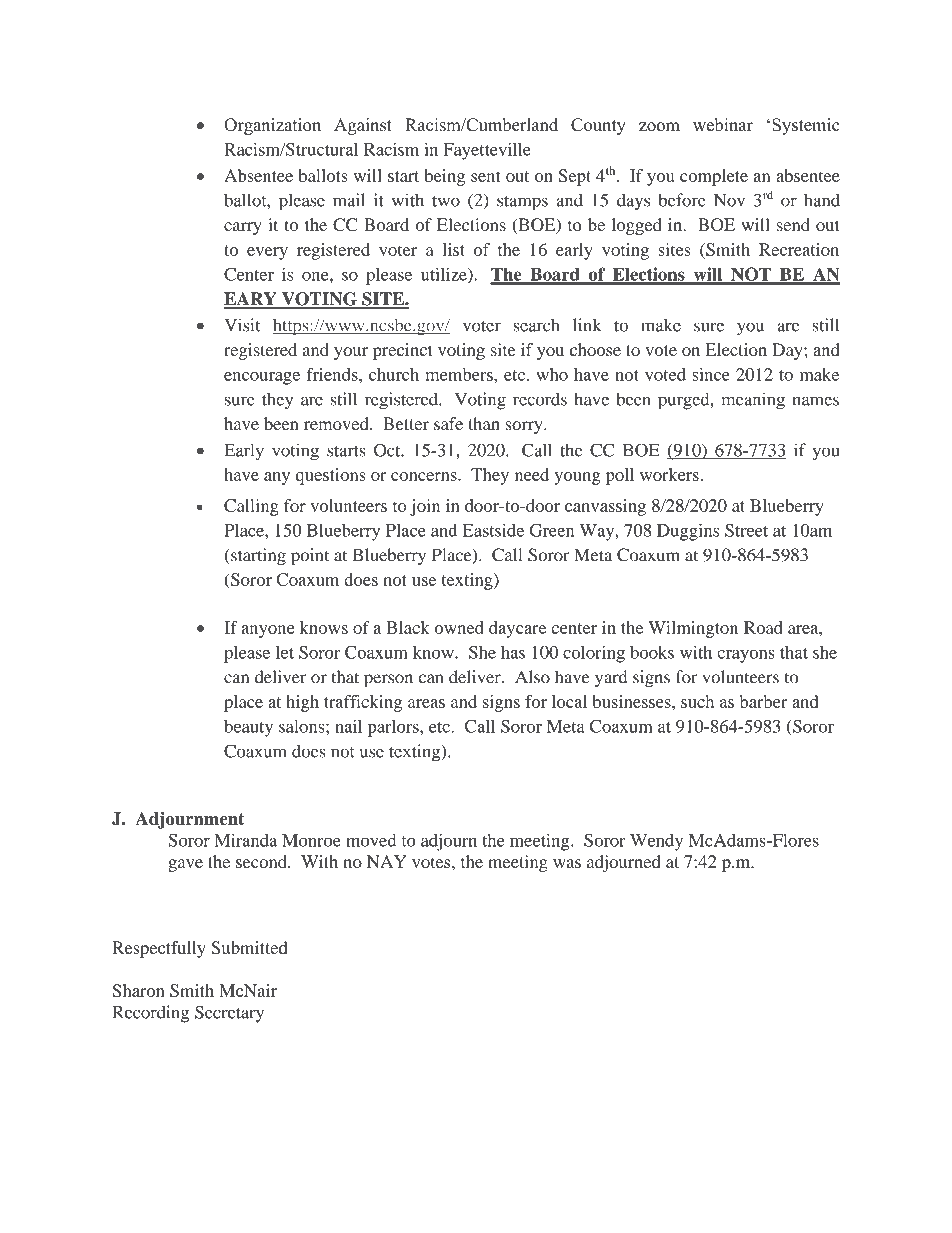 The height and width of the screenshot is (1233, 952). I want to click on point, so click(310, 556).
